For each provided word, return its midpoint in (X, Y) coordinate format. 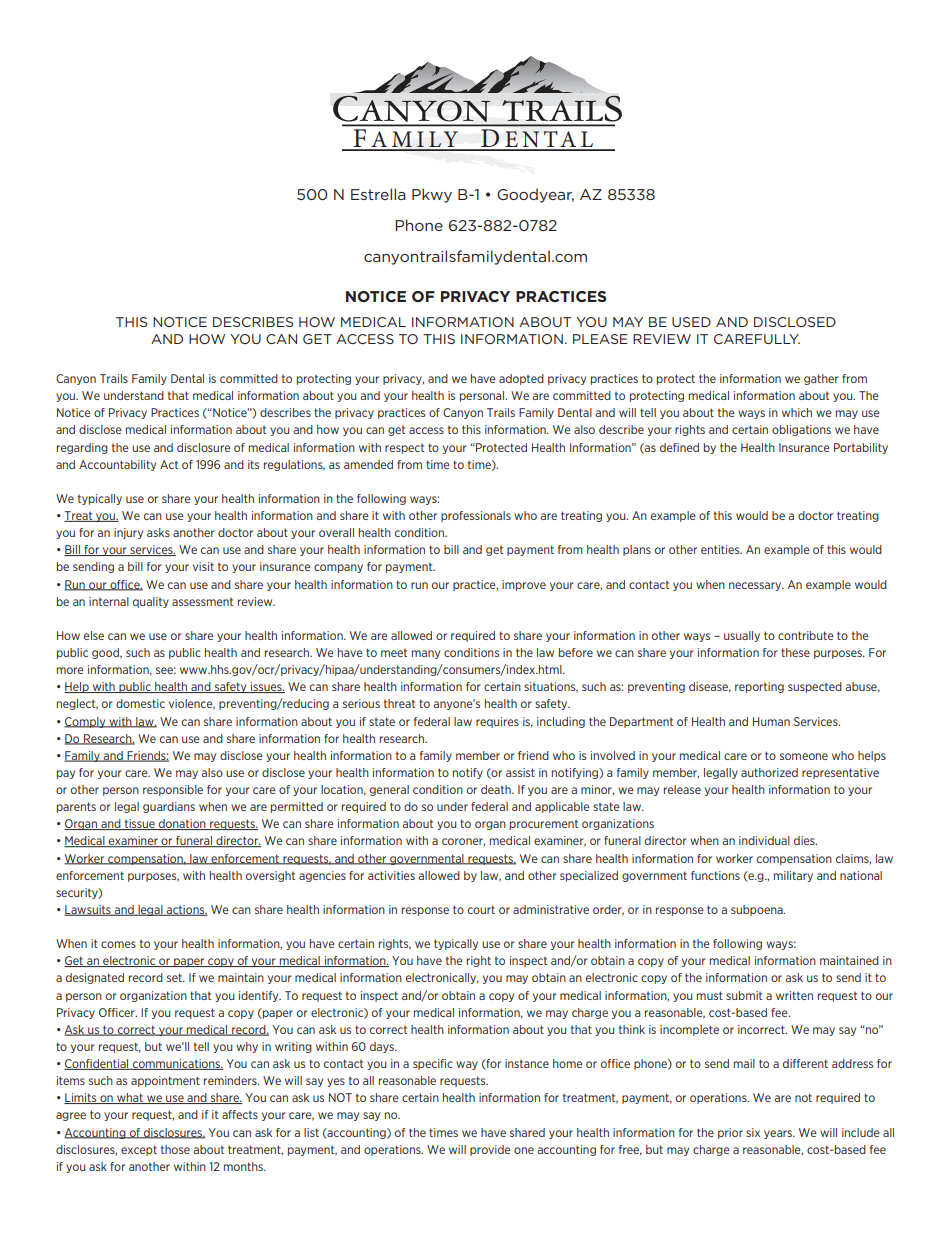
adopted (521, 379)
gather (821, 379)
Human (771, 721)
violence (192, 704)
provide (490, 1150)
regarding (82, 448)
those (175, 1149)
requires (497, 722)
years (779, 1134)
